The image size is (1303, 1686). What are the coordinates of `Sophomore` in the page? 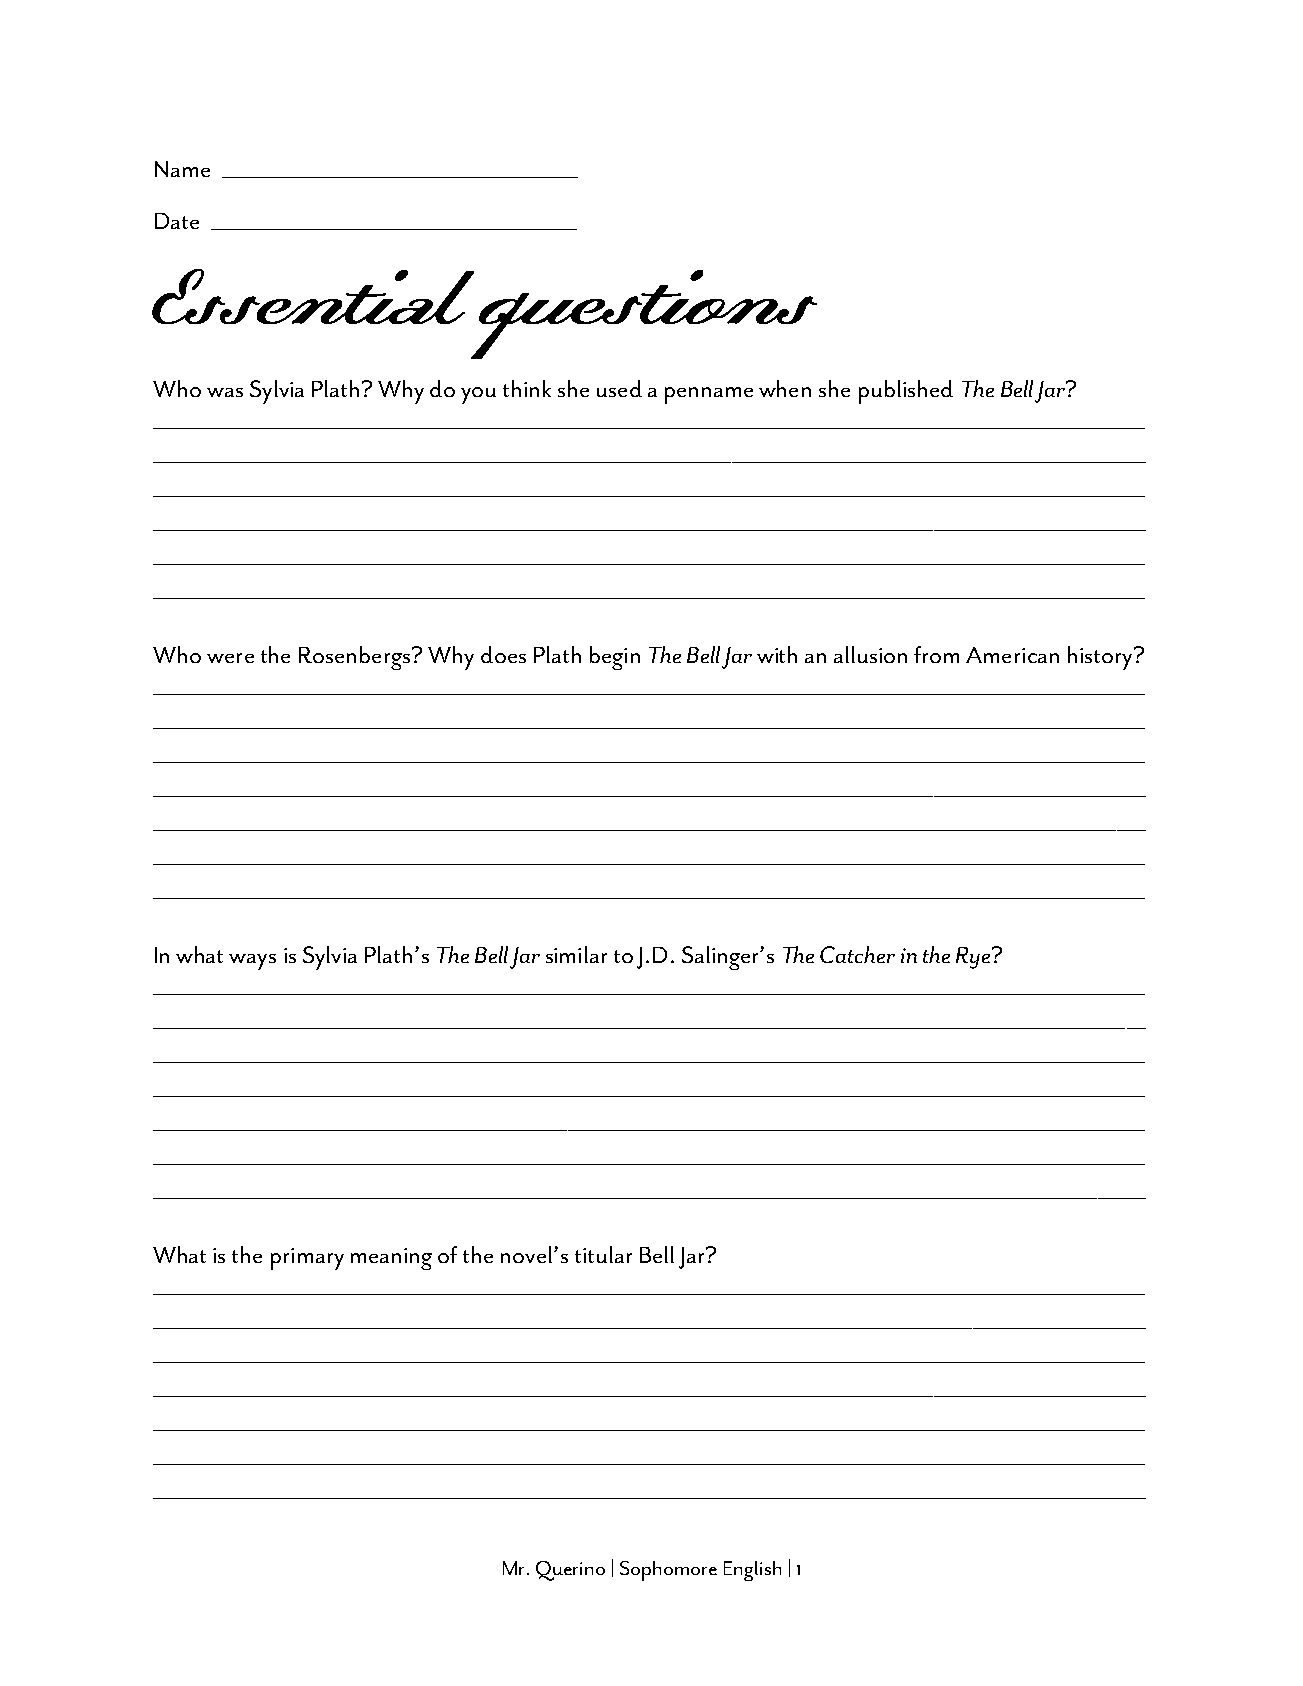 It's located at (668, 1571).
